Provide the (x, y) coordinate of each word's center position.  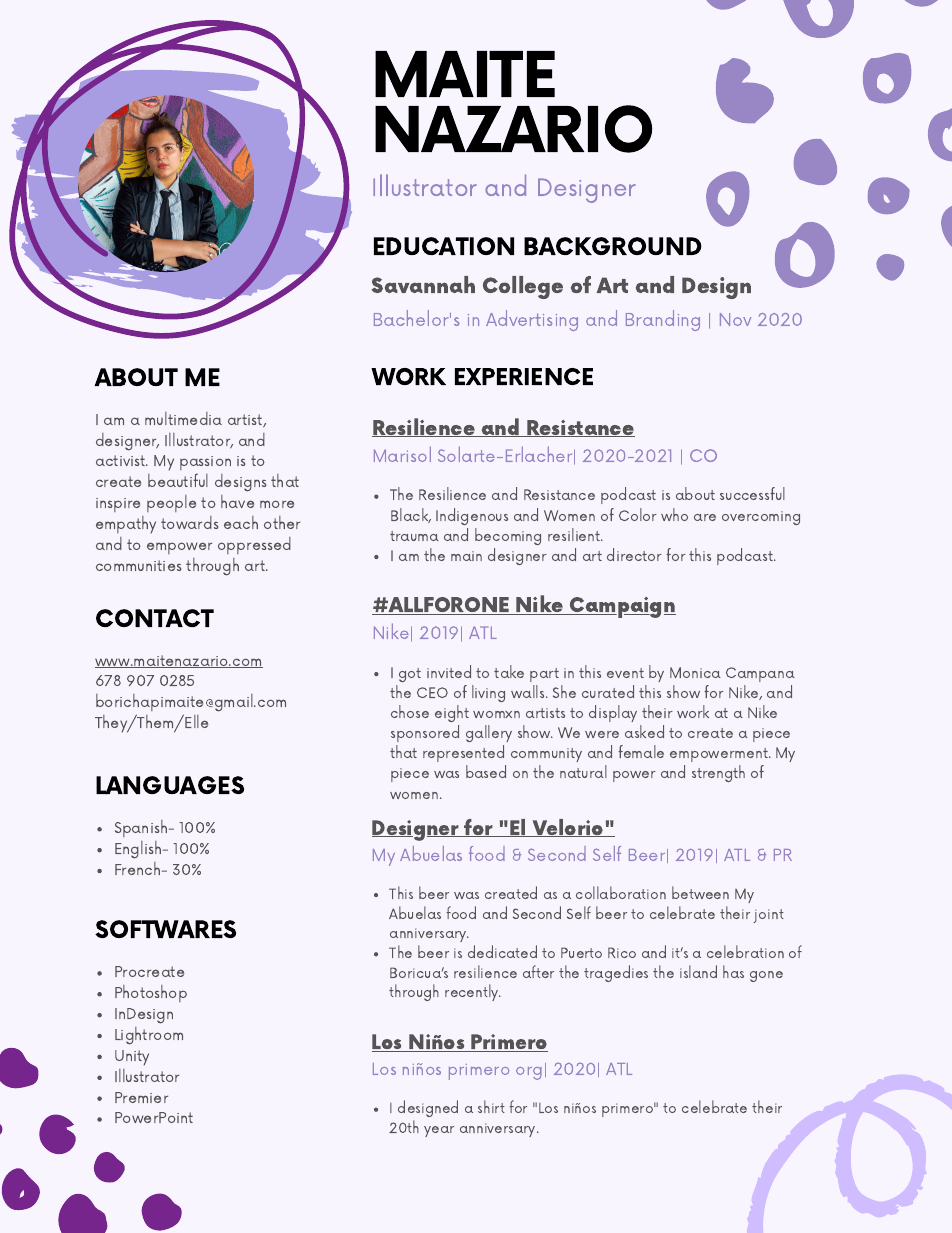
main (466, 556)
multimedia (183, 418)
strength (718, 773)
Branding (663, 320)
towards (189, 522)
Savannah (423, 284)
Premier (141, 1097)
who (674, 514)
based (486, 771)
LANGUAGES (170, 785)
